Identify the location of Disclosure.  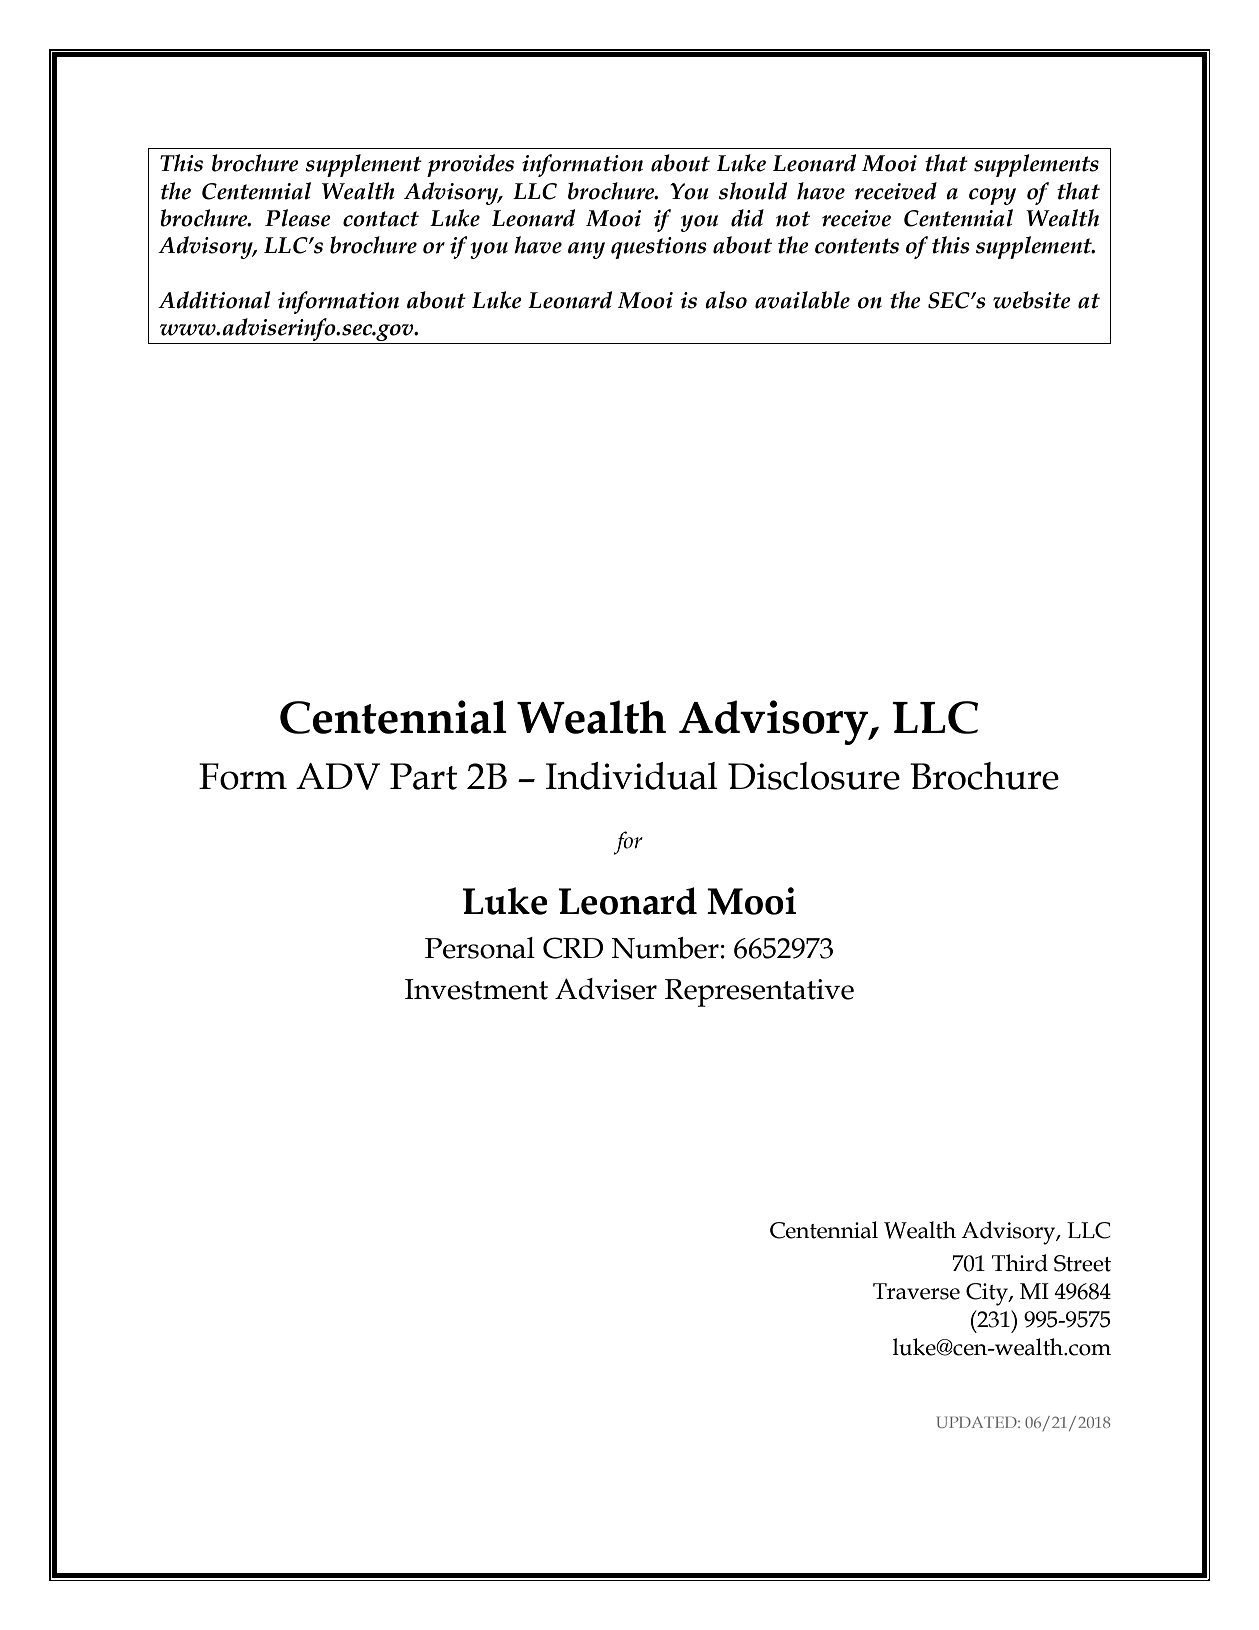
(814, 776).
